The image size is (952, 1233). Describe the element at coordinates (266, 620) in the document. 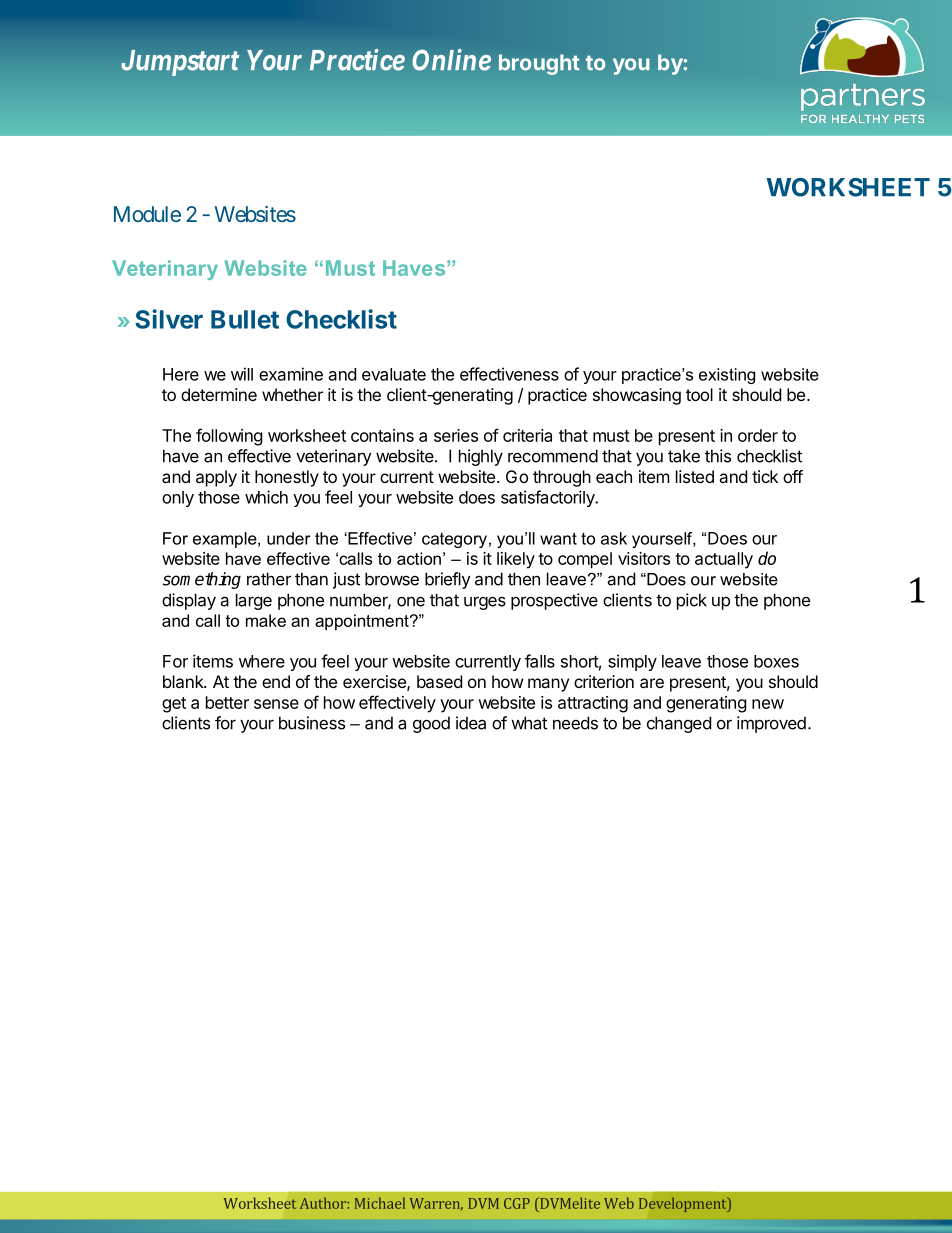

I see `make` at that location.
